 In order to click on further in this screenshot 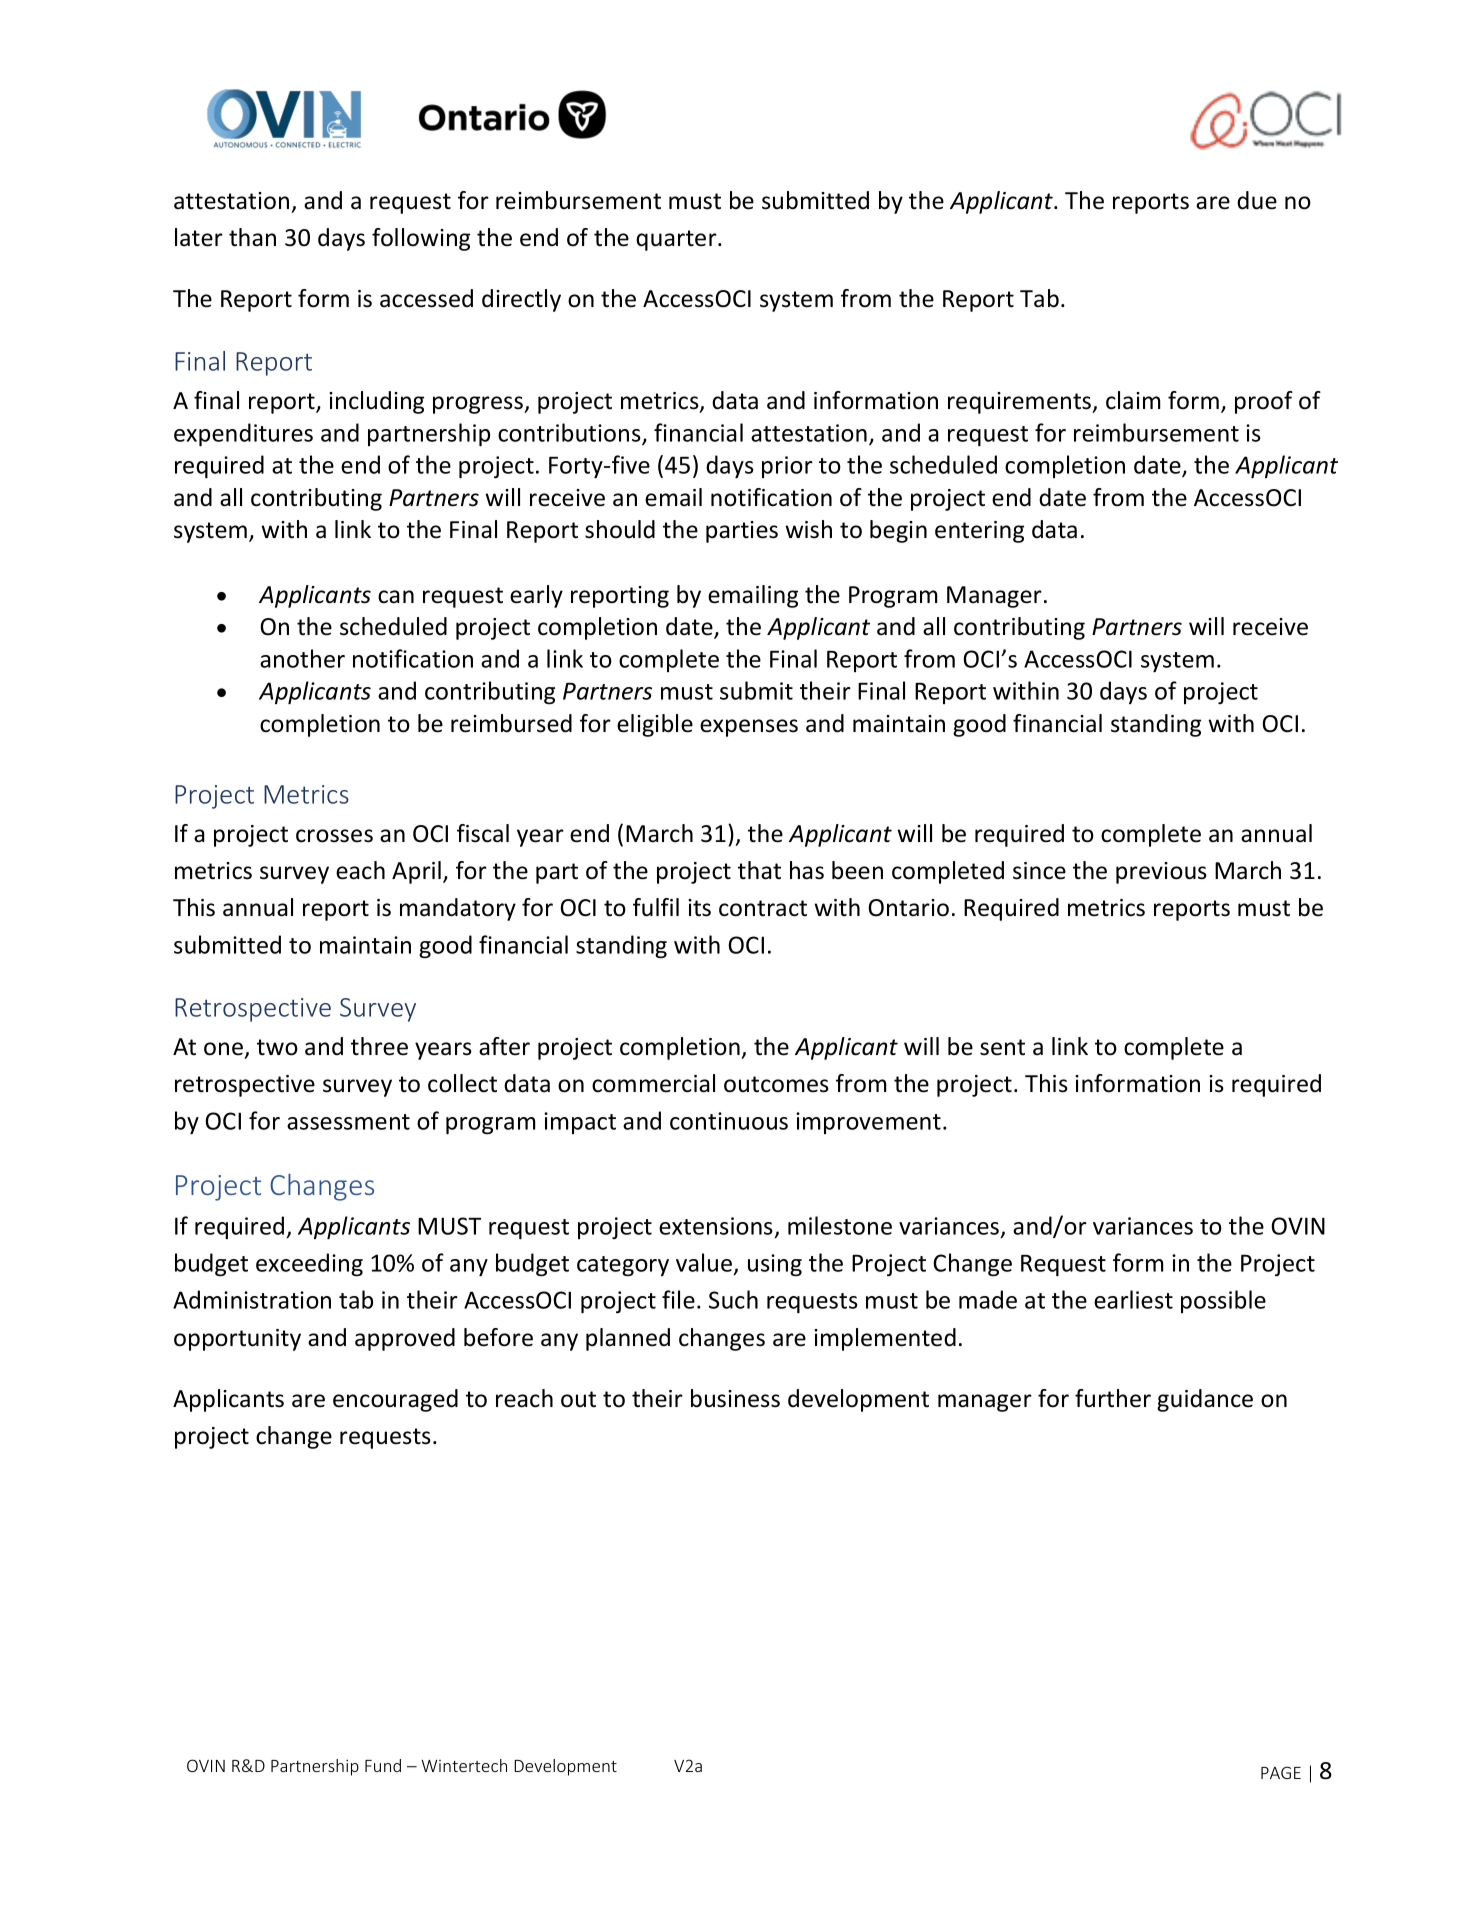, I will do `click(1113, 1398)`.
